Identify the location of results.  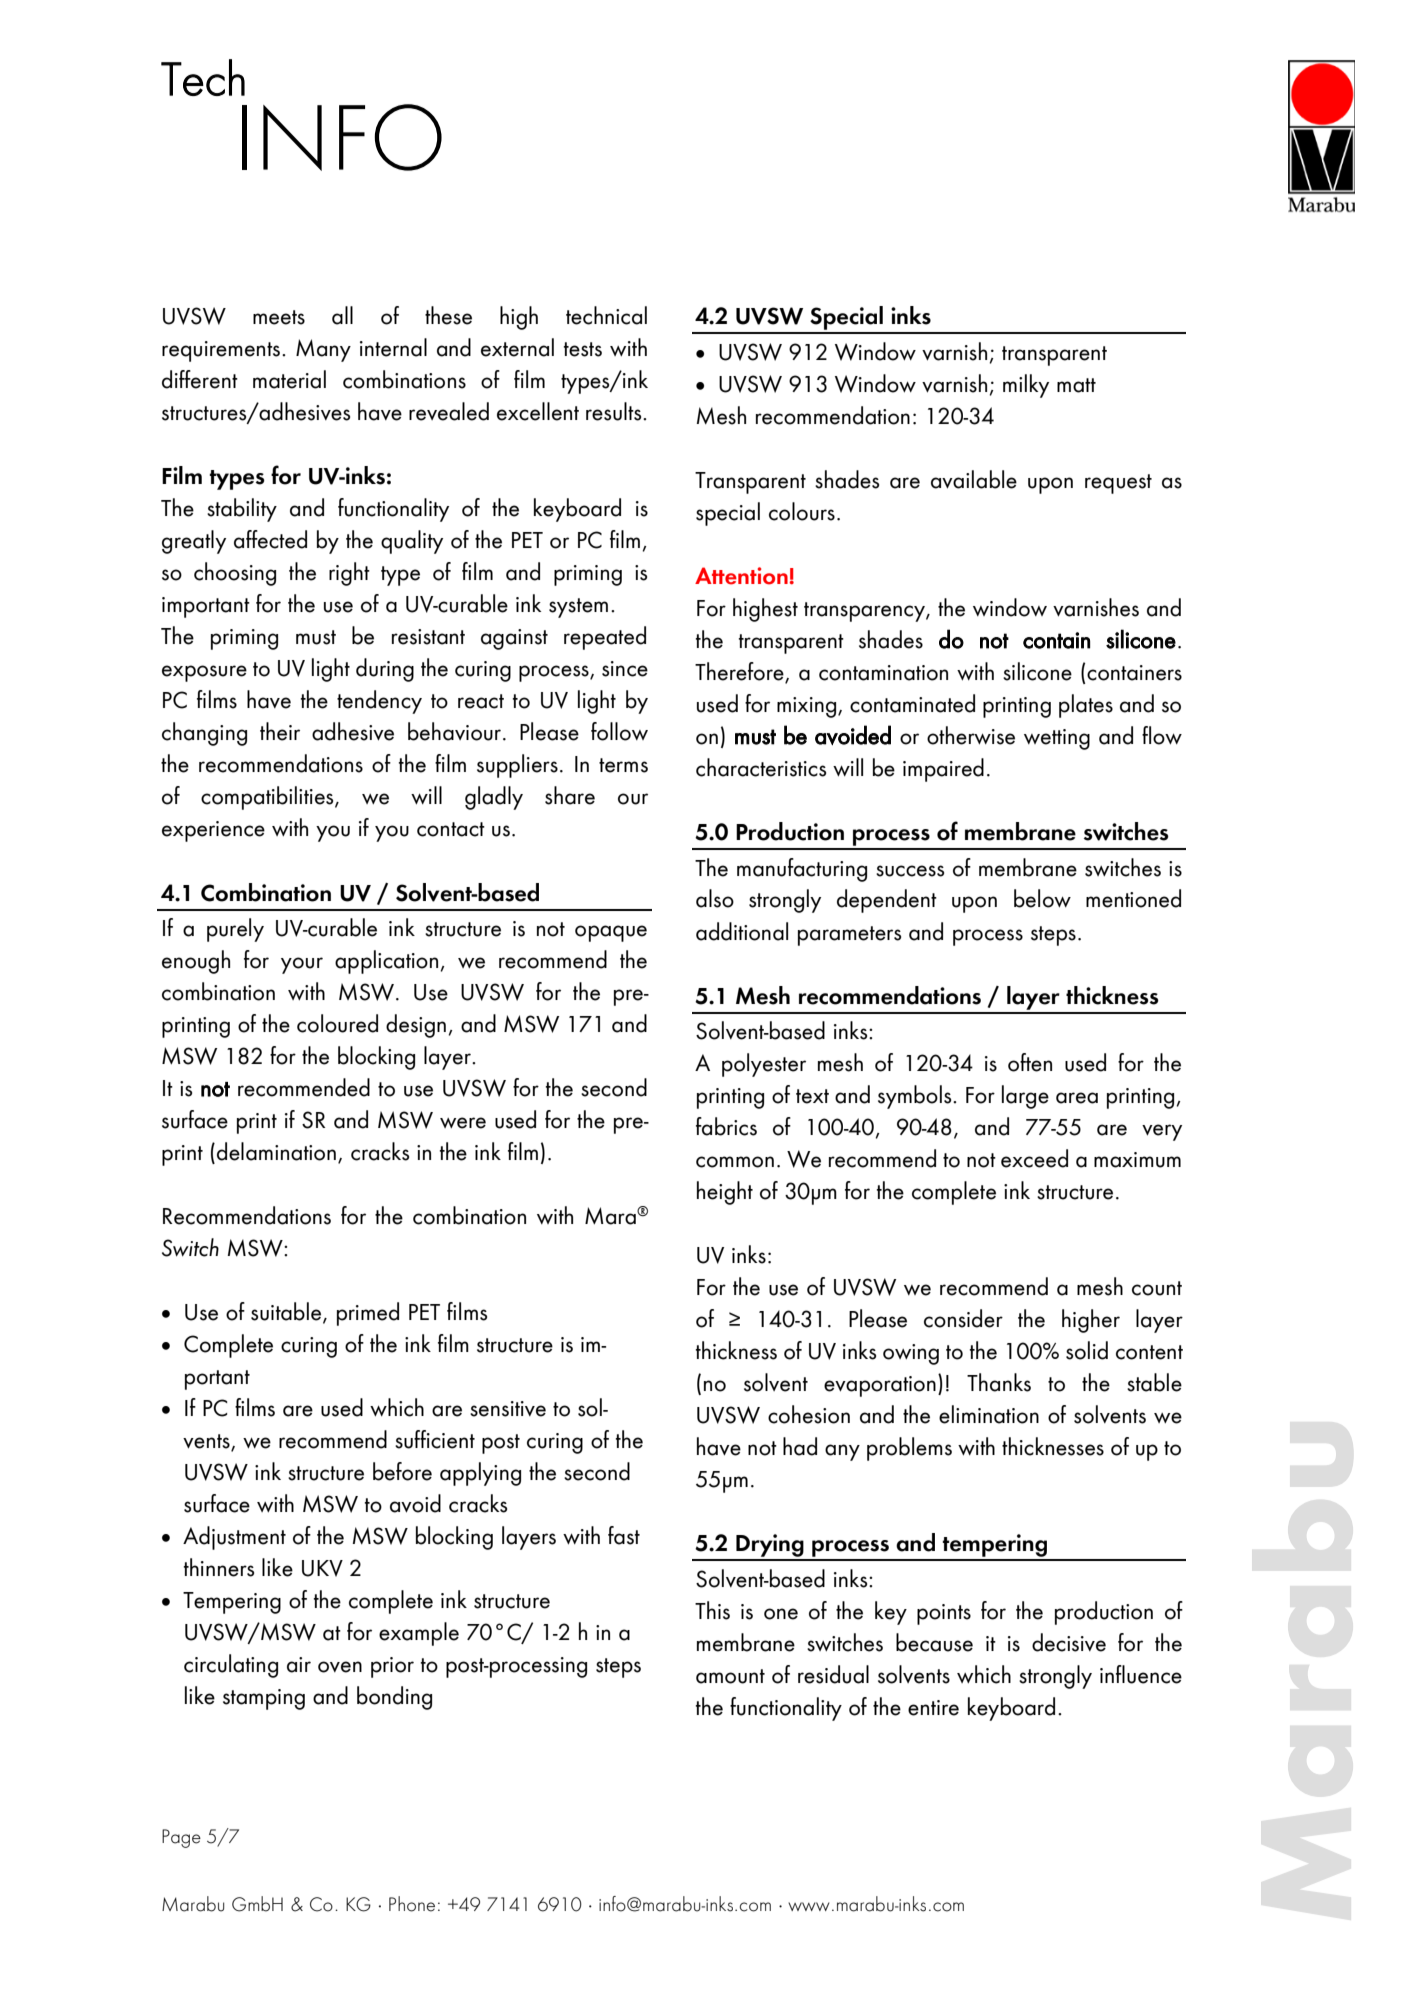
(615, 411).
